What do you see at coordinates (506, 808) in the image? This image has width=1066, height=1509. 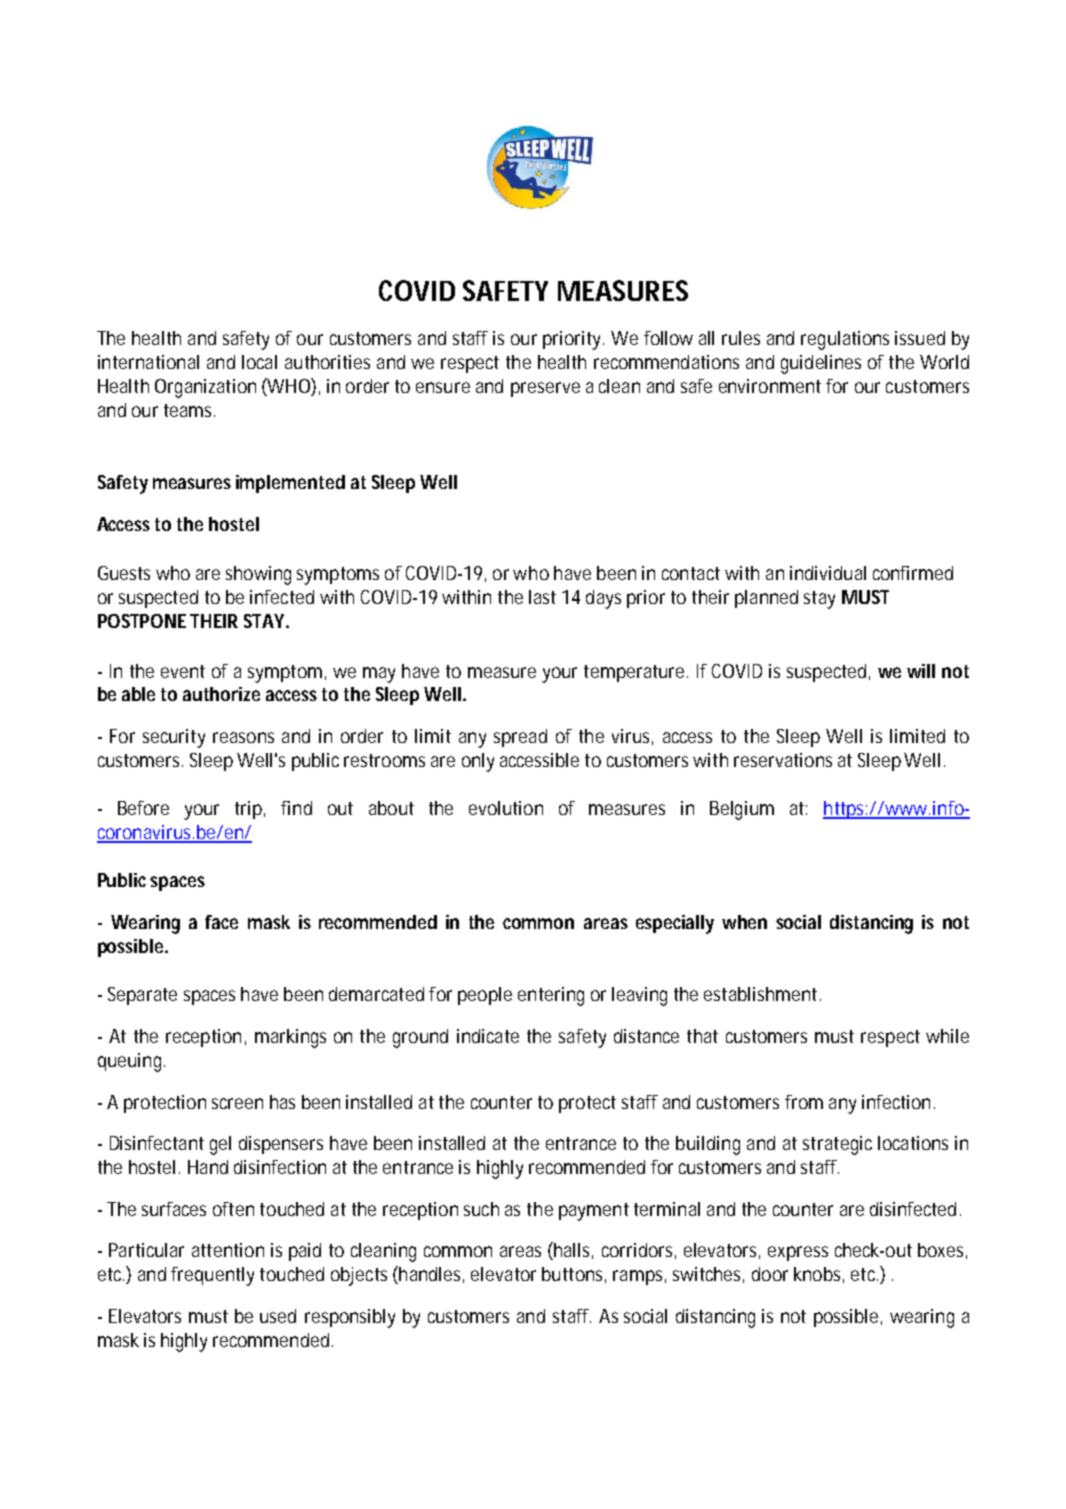 I see `evolution` at bounding box center [506, 808].
